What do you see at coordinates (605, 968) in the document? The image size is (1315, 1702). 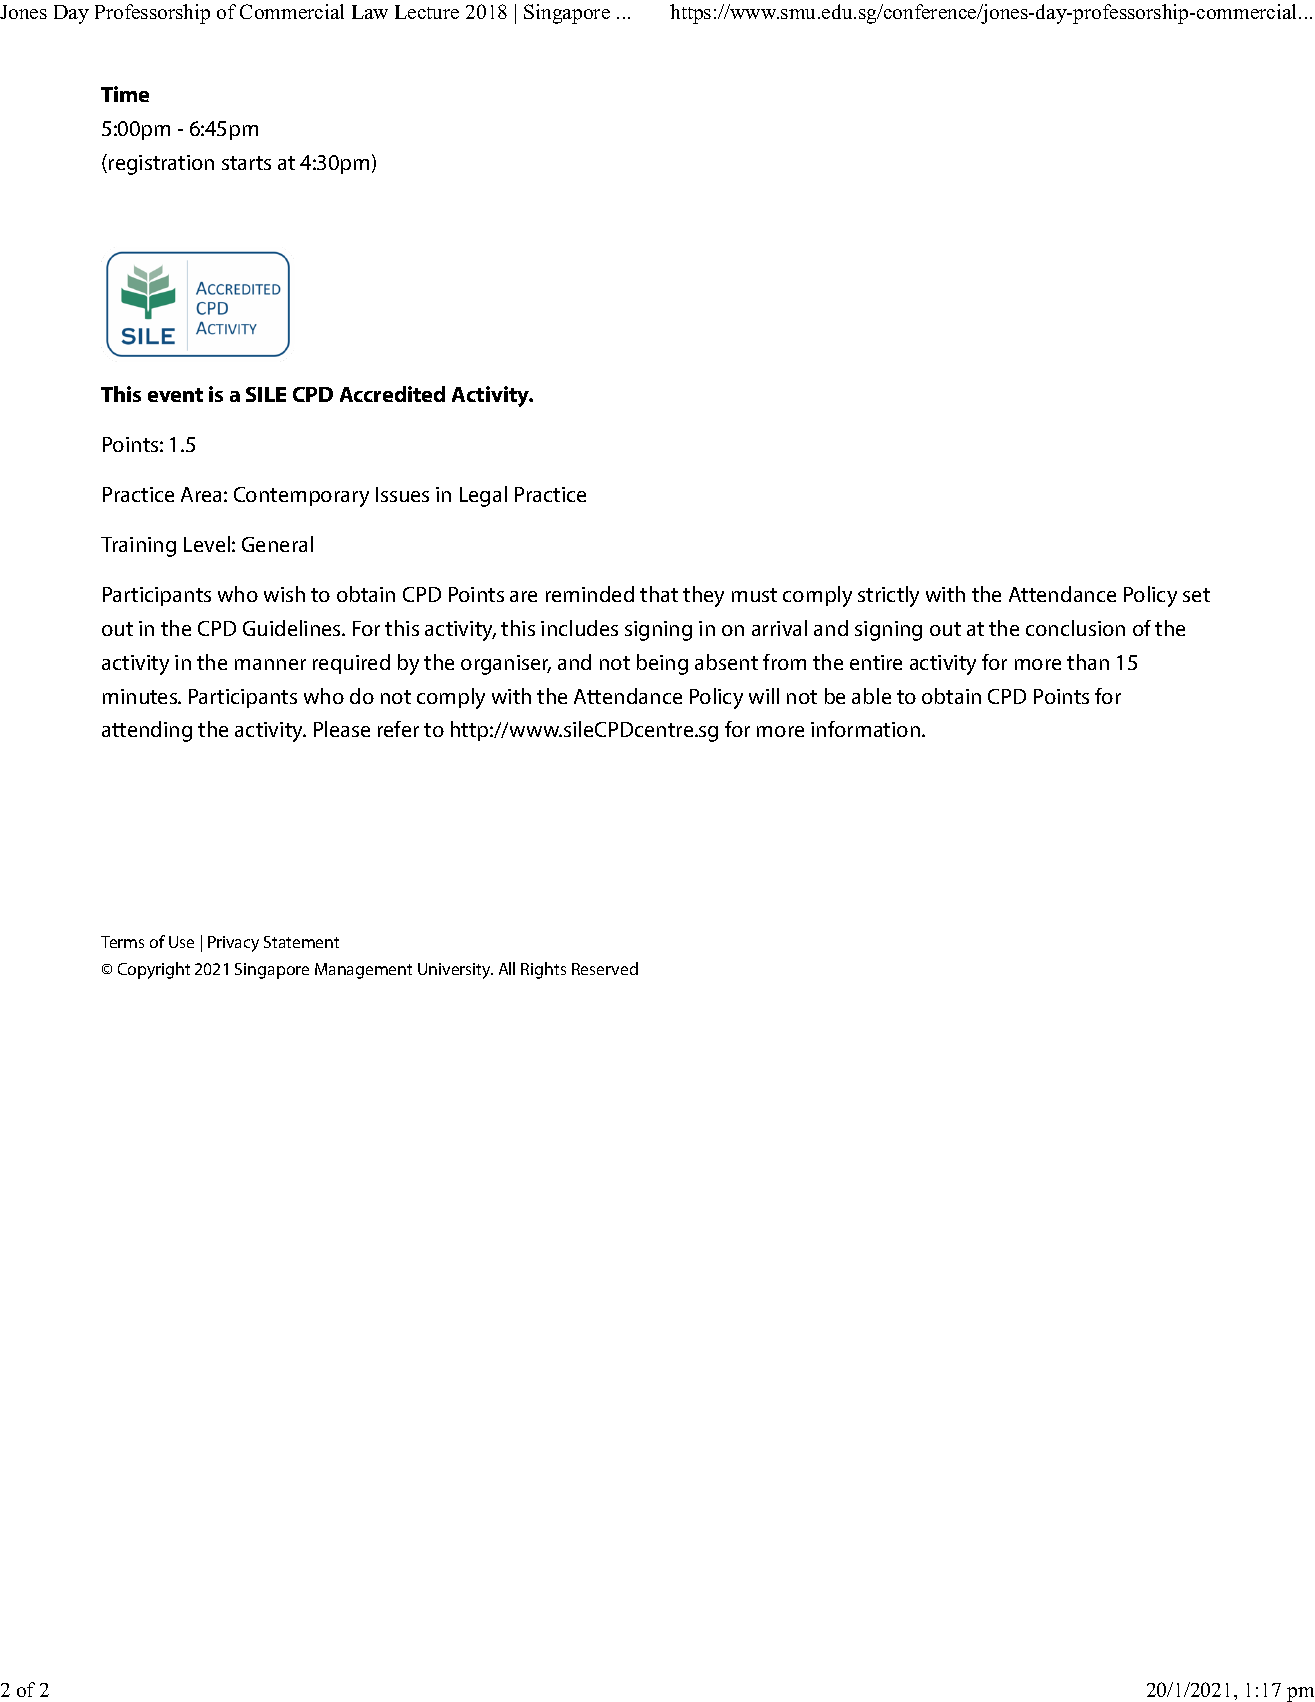 I see `Reserved` at bounding box center [605, 968].
